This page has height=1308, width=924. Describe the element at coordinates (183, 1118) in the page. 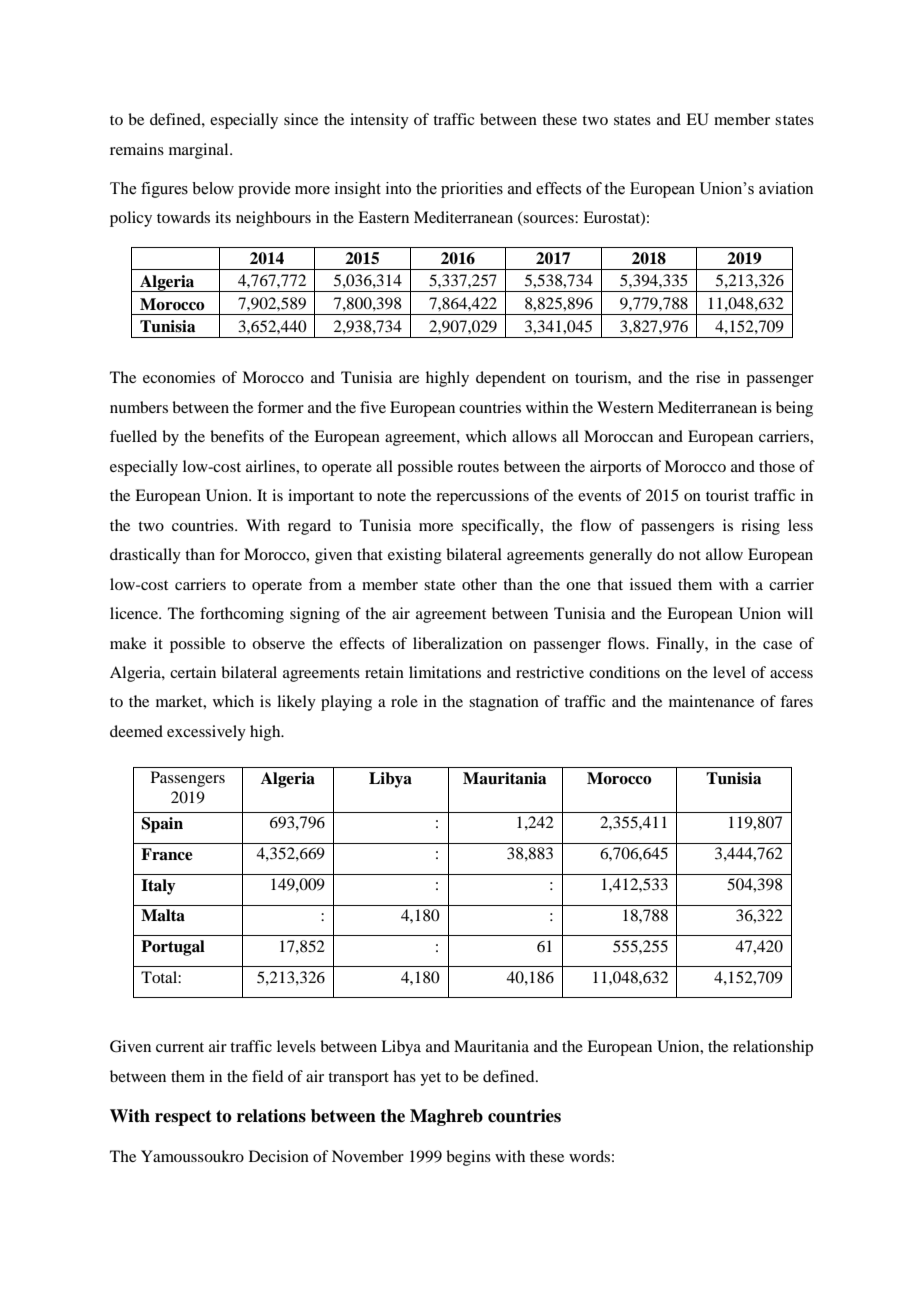

I see `respect` at that location.
